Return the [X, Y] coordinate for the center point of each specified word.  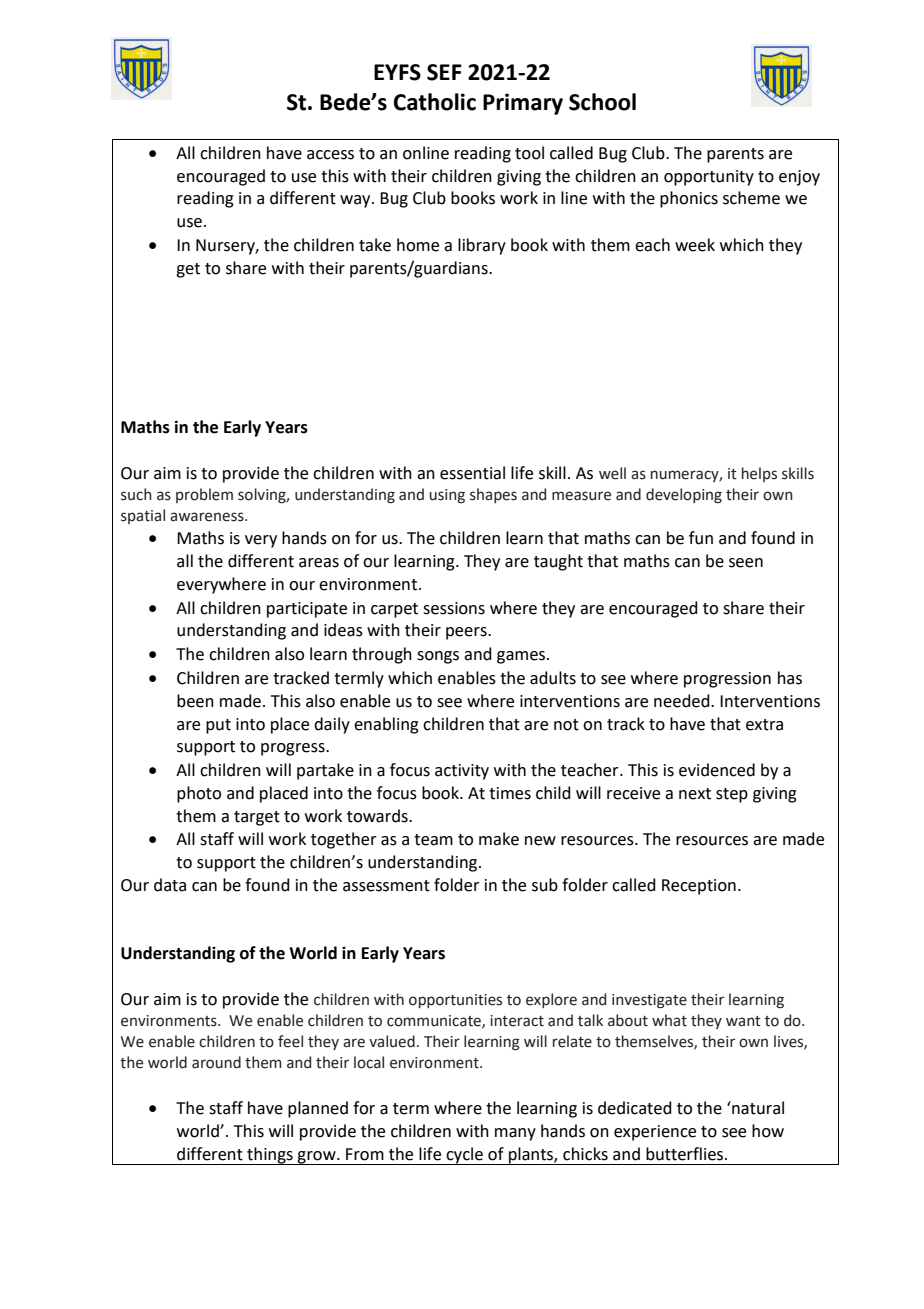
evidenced [717, 770]
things [270, 1156]
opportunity [709, 178]
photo [199, 794]
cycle [464, 1156]
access [330, 155]
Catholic [435, 102]
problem [204, 495]
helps [759, 474]
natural [757, 1108]
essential [472, 473]
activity [462, 772]
